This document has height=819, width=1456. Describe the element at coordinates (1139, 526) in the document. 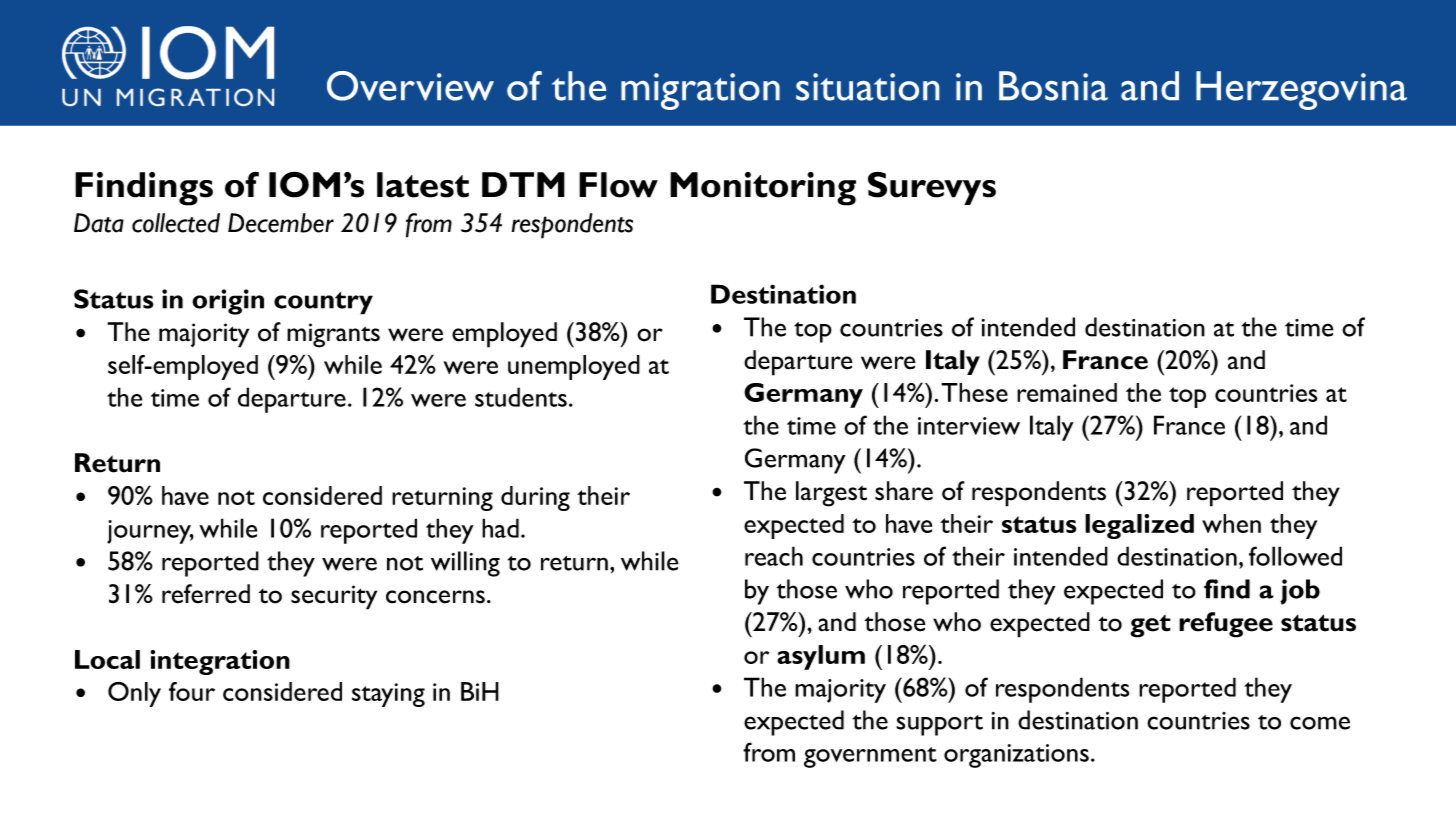

I see `legalized` at that location.
